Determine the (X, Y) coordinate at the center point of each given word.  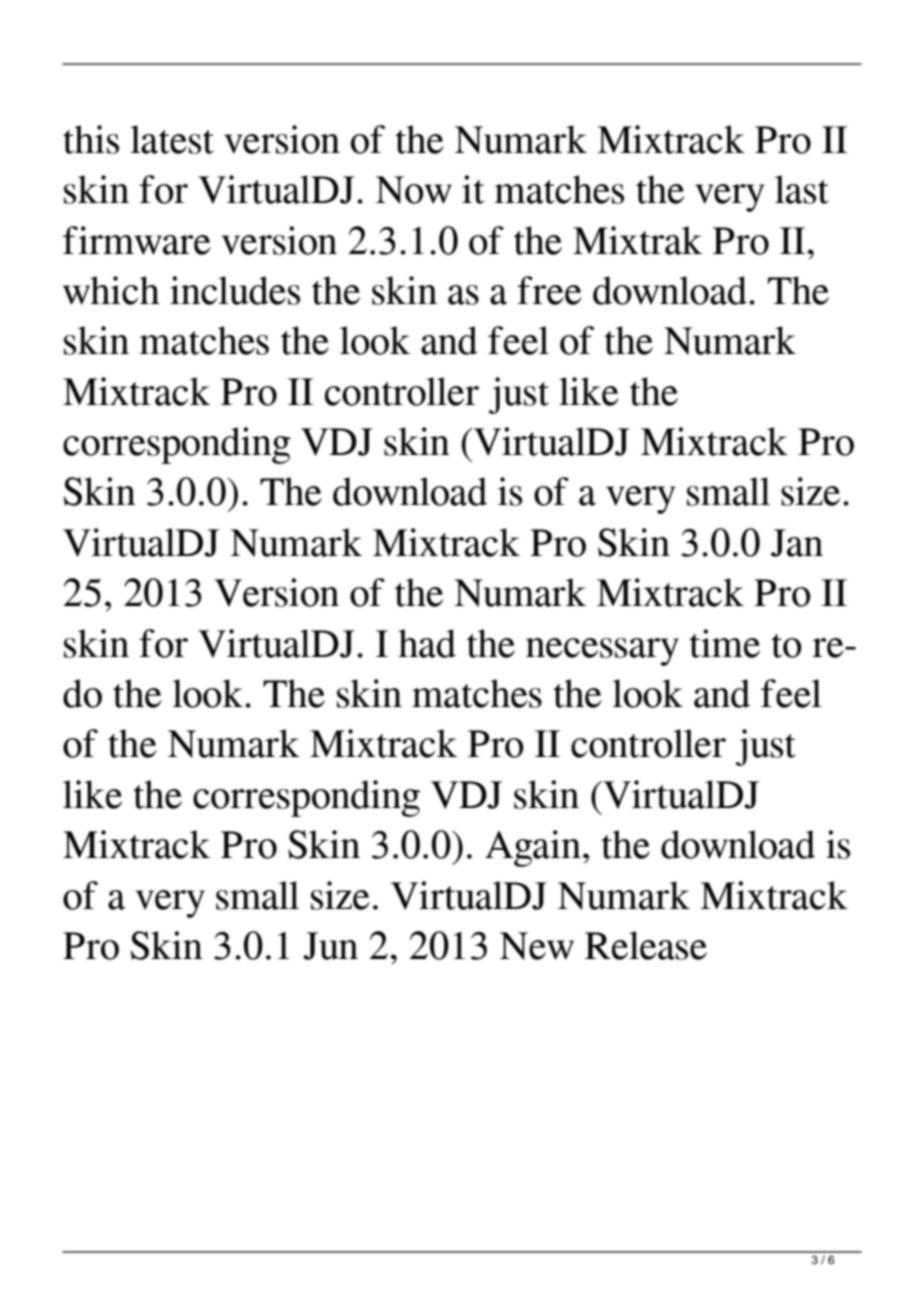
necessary (602, 652)
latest (172, 139)
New (537, 946)
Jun (330, 946)
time (724, 643)
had (427, 643)
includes (235, 290)
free (549, 290)
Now (414, 190)
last (802, 189)
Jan (797, 543)
